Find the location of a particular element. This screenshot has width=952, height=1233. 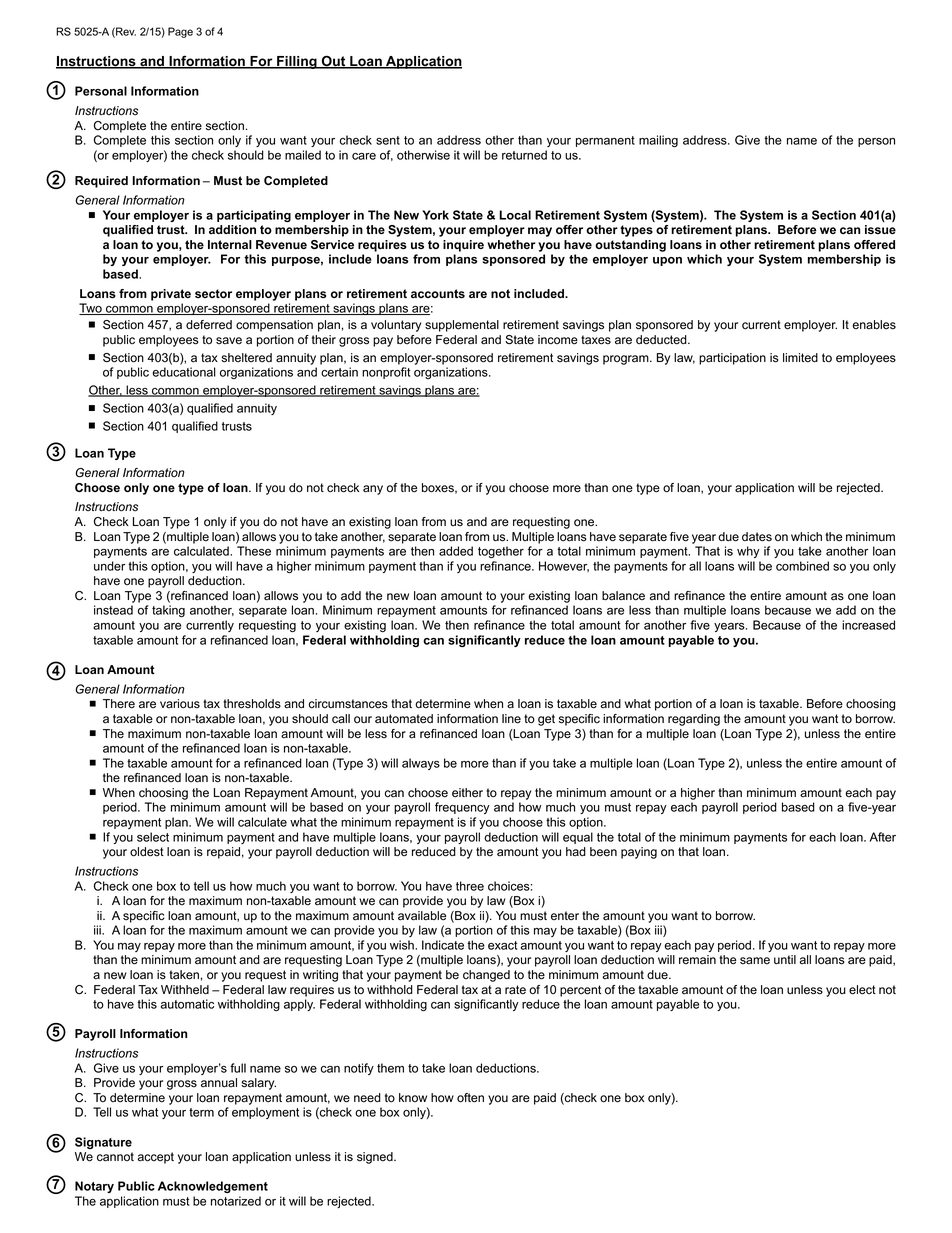

deferred is located at coordinates (209, 325).
